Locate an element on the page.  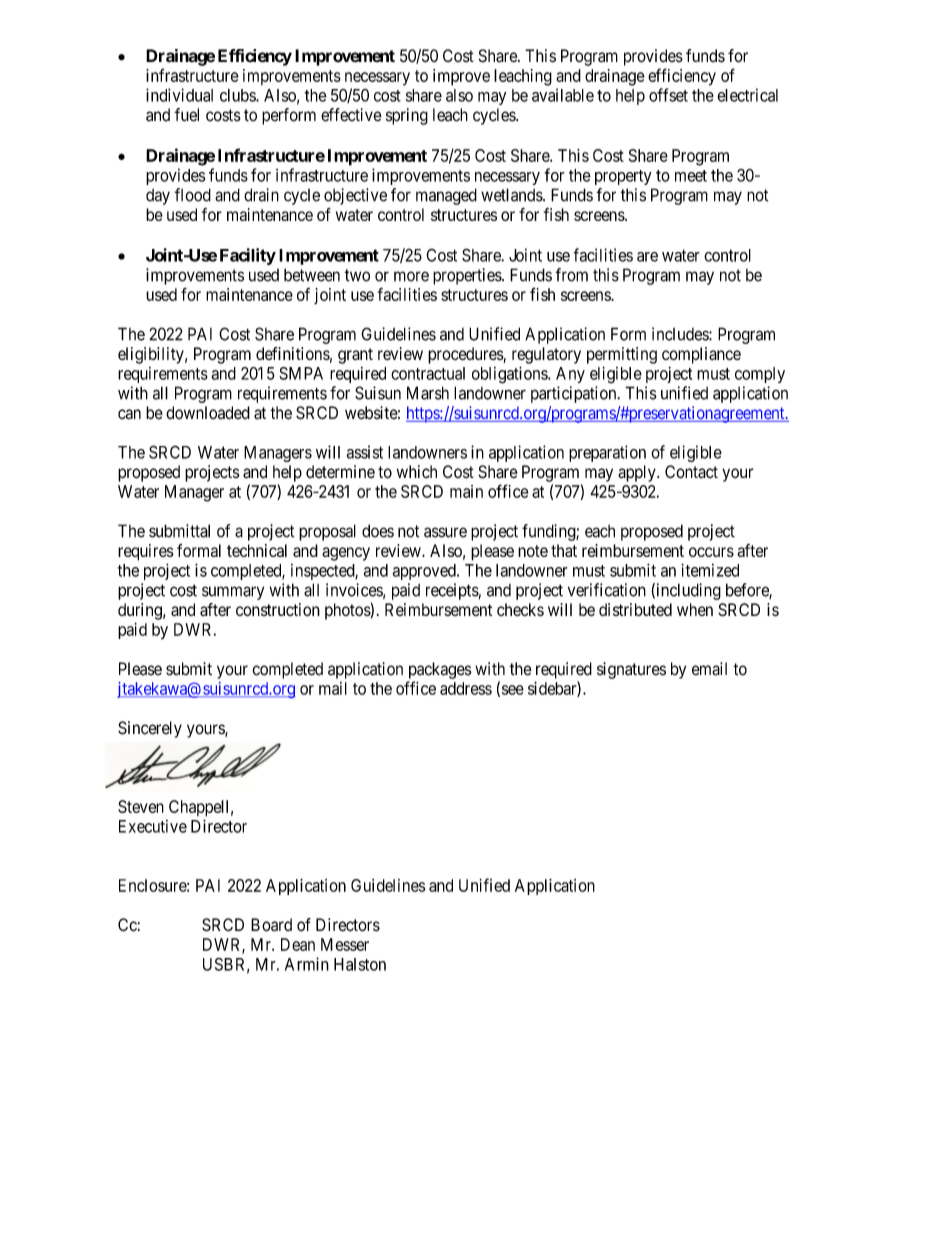
approved is located at coordinates (425, 572).
